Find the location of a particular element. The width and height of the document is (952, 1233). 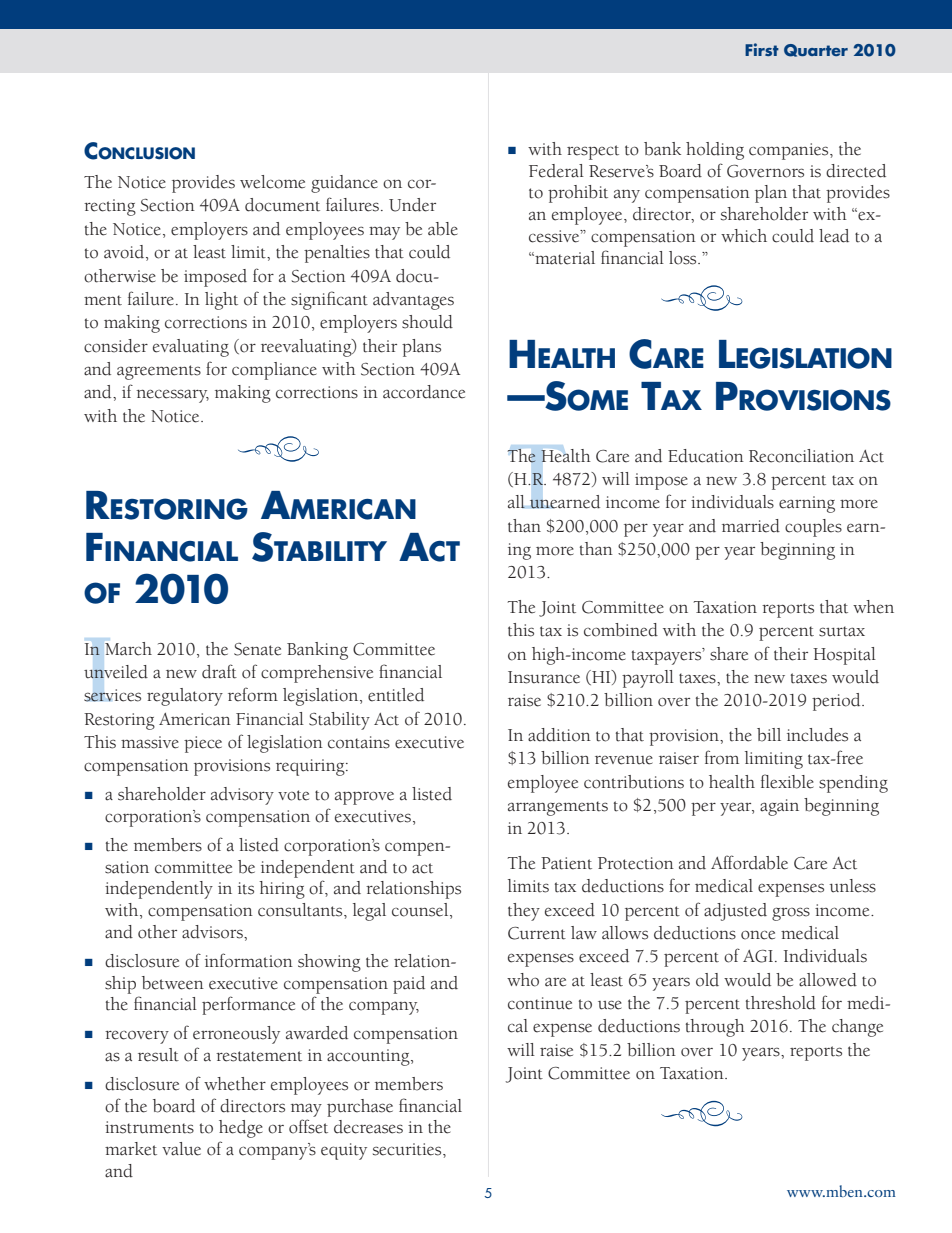

necessary is located at coordinates (172, 396).
